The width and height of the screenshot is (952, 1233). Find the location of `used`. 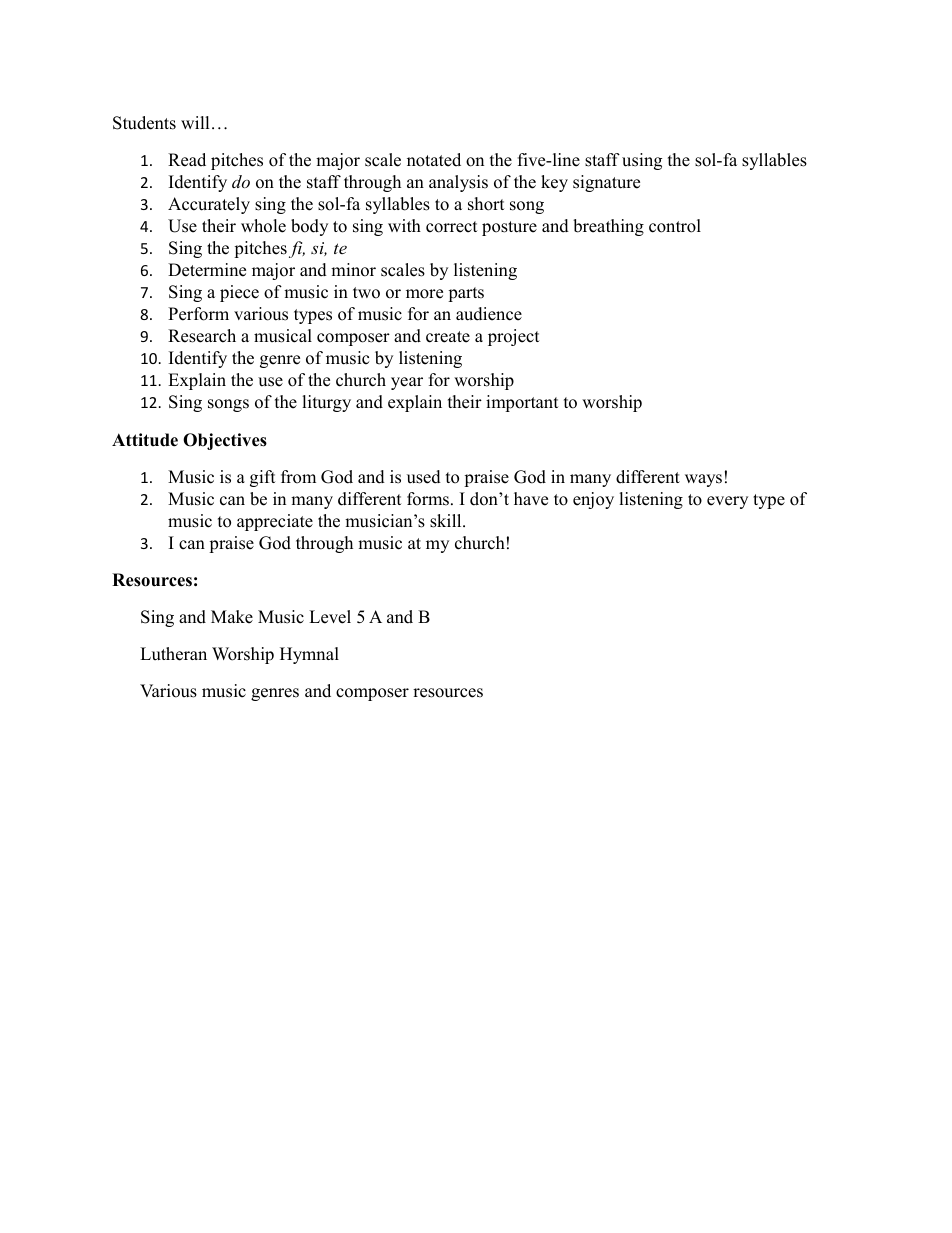

used is located at coordinates (424, 477).
